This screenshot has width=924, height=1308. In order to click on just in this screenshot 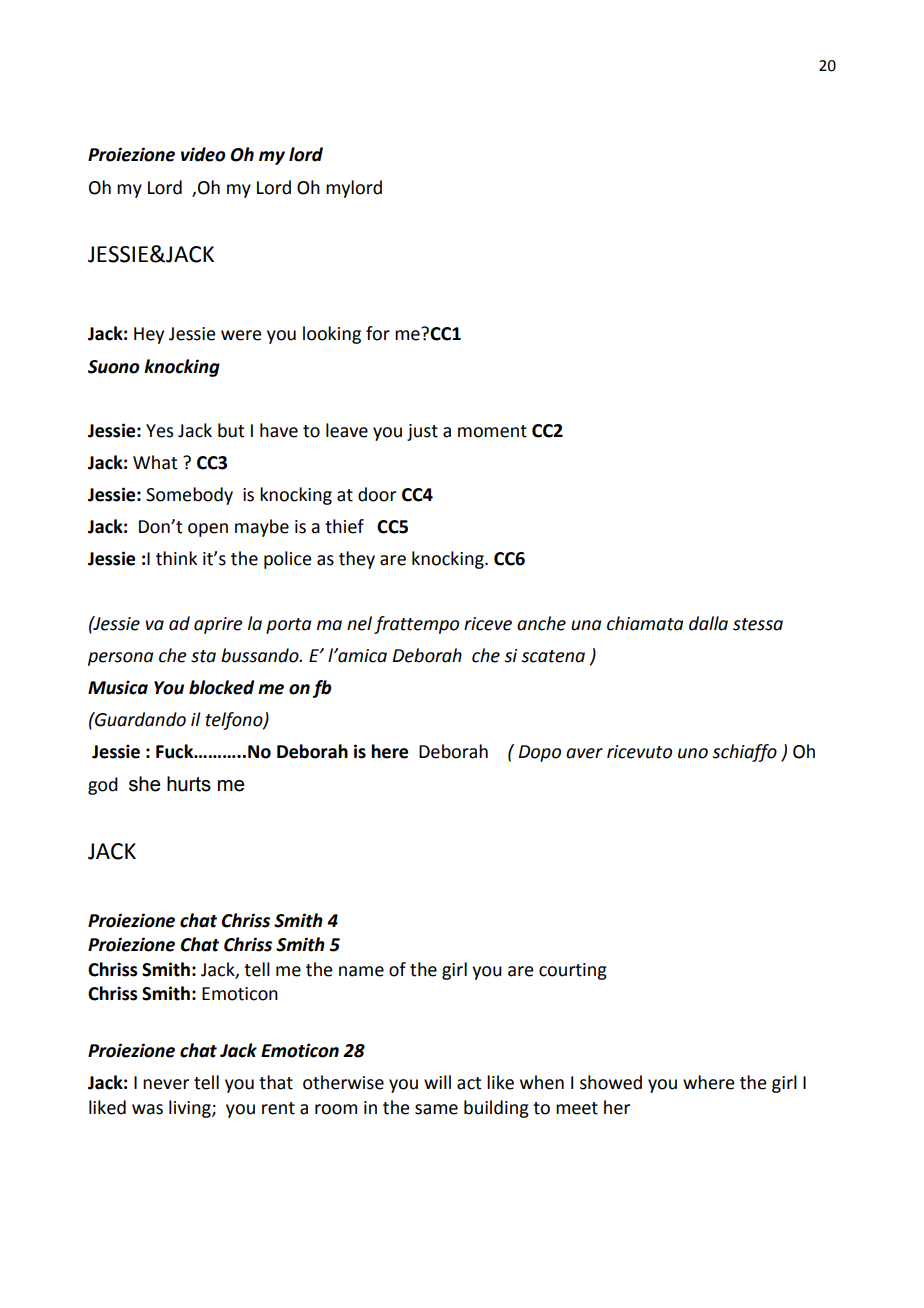, I will do `click(422, 432)`.
